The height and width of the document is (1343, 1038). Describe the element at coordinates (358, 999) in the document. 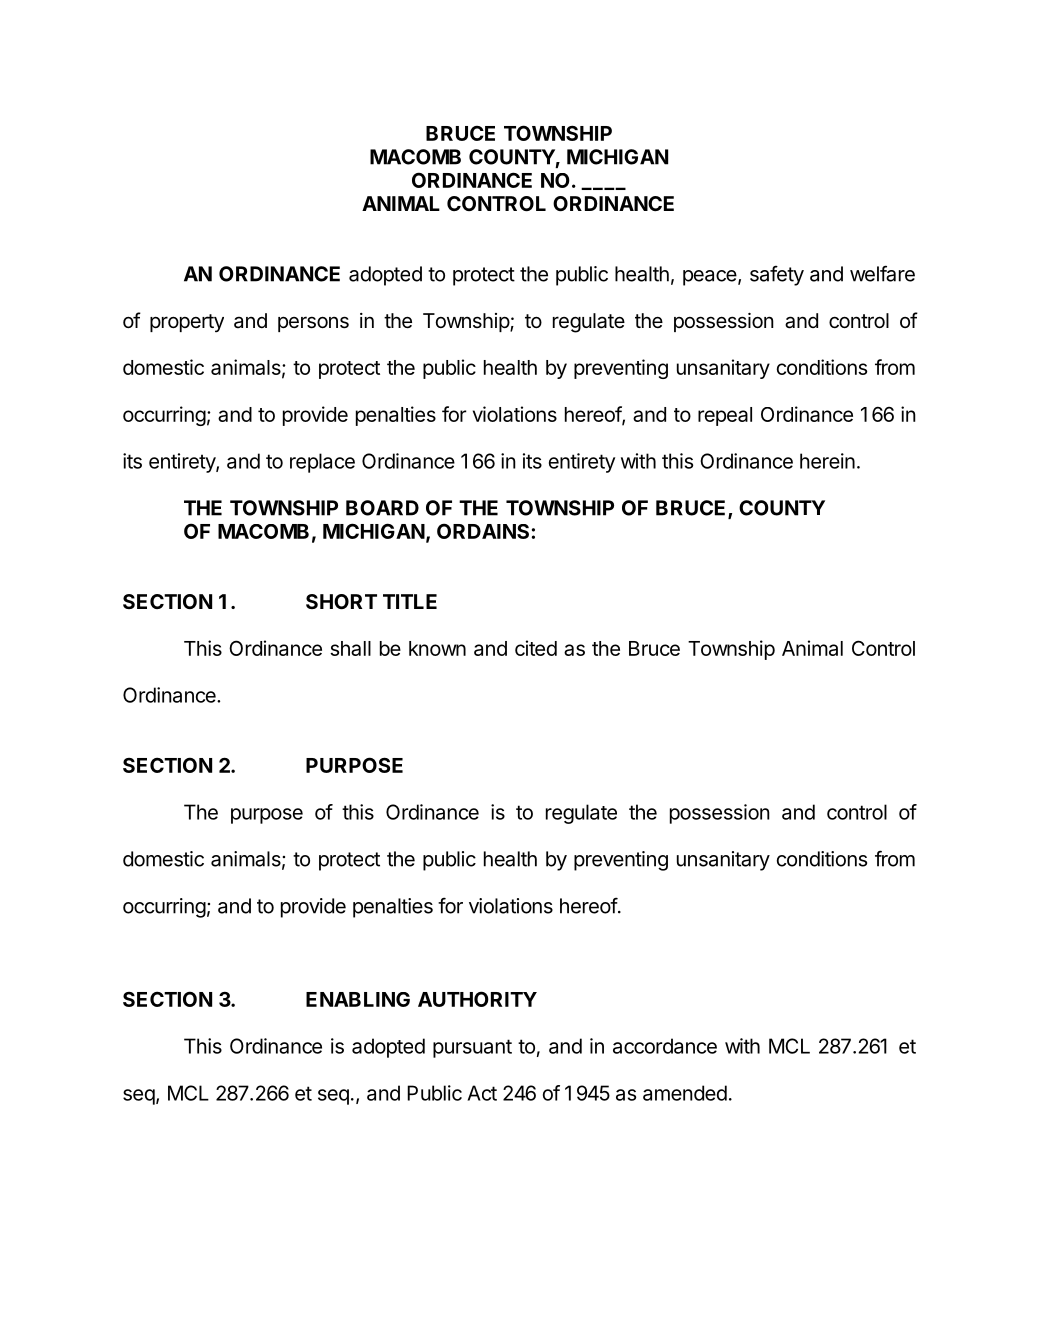

I see `ENABLING` at that location.
